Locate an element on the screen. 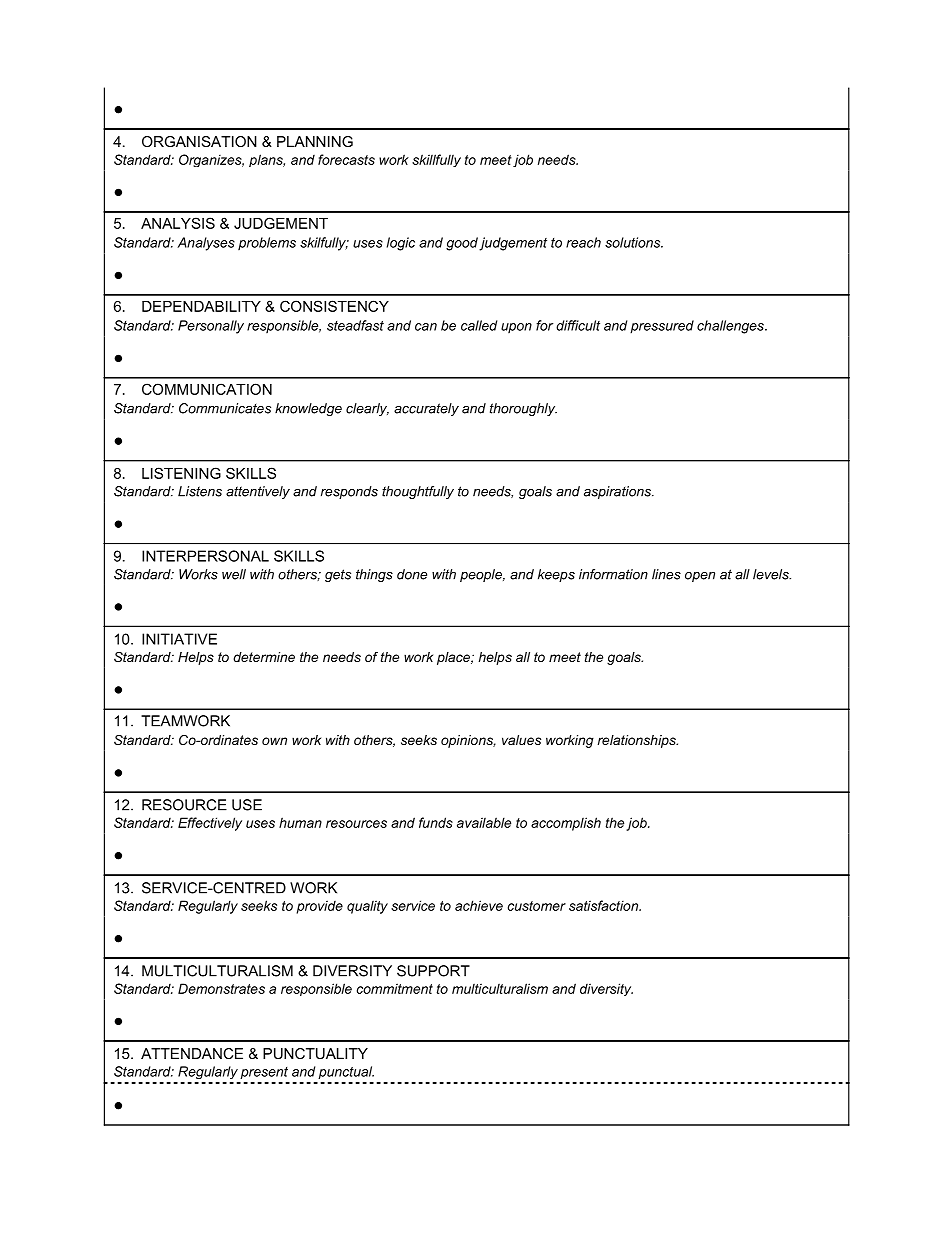  Communicates is located at coordinates (225, 408).
